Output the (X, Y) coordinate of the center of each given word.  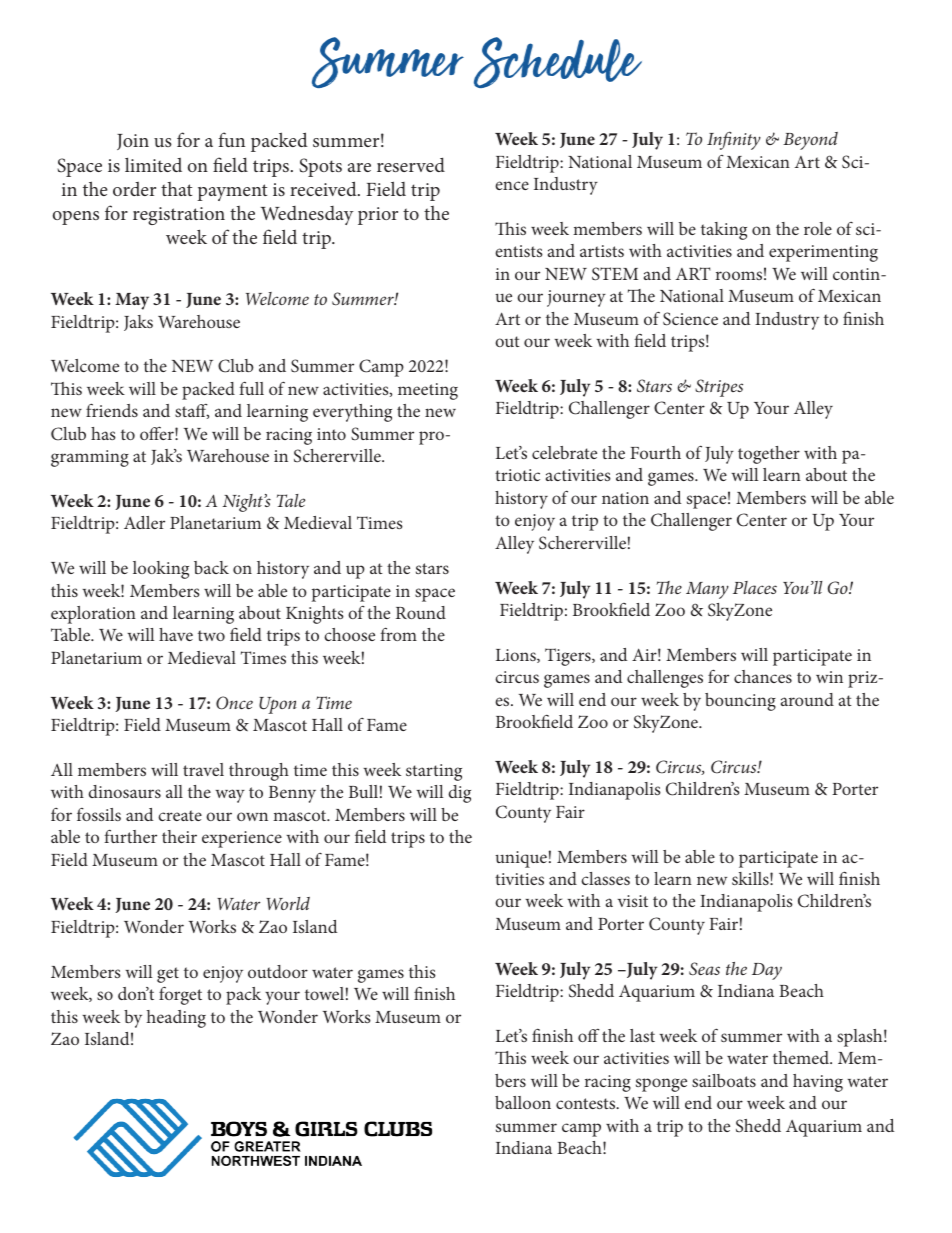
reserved (411, 164)
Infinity (734, 140)
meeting (428, 391)
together (769, 455)
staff (192, 411)
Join (133, 142)
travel (203, 769)
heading (176, 1019)
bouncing (740, 702)
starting (434, 772)
